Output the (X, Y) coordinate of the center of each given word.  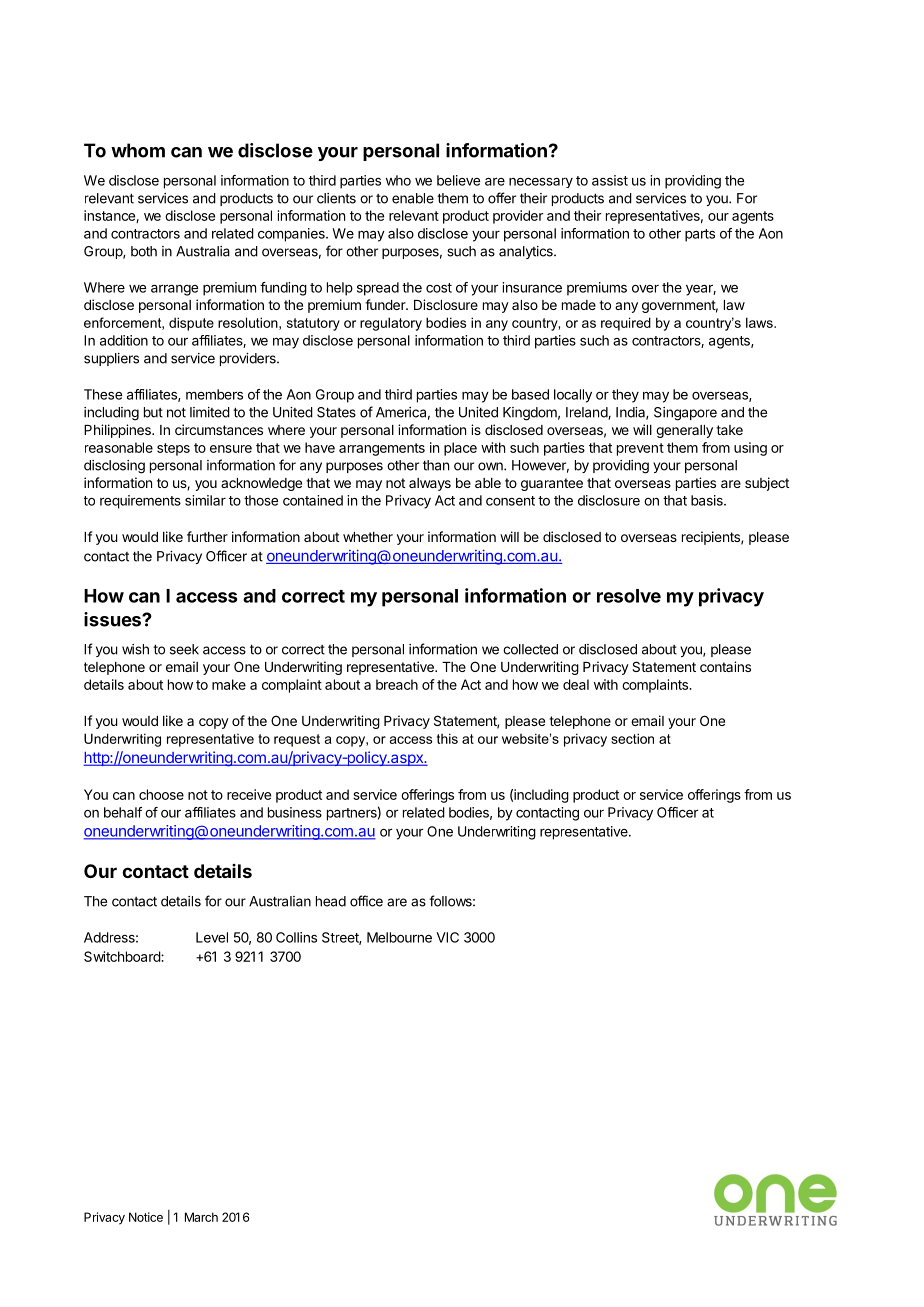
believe (458, 180)
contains (725, 666)
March (201, 1217)
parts (700, 235)
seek (184, 649)
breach (397, 684)
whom (138, 150)
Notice (146, 1217)
